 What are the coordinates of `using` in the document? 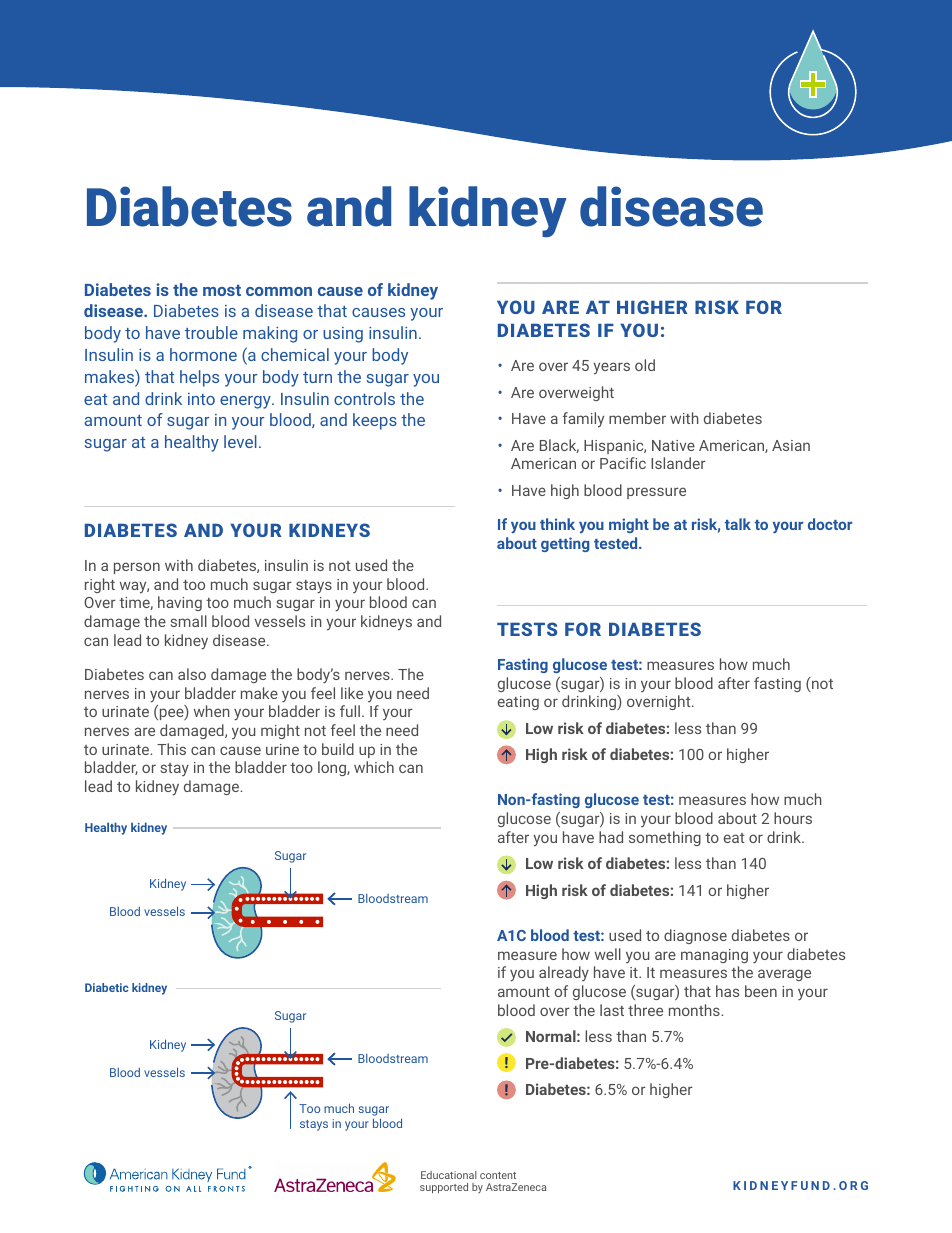 It's located at (343, 335).
